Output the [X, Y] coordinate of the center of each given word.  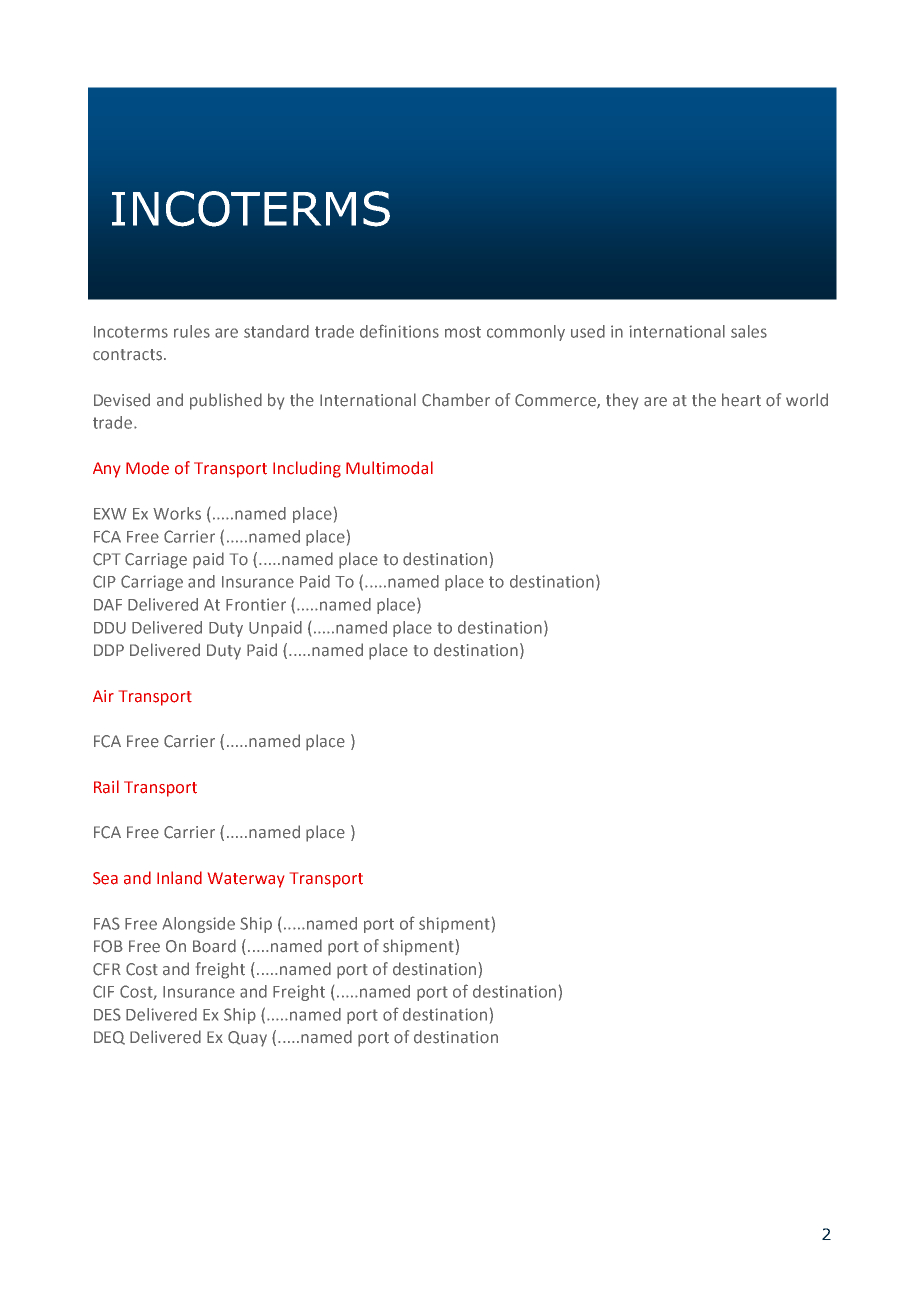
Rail [106, 787]
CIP [104, 581]
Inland [179, 878]
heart [741, 400]
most [463, 332]
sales [749, 331]
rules [192, 331]
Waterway [246, 880]
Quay [247, 1039]
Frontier [256, 604]
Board [214, 946]
